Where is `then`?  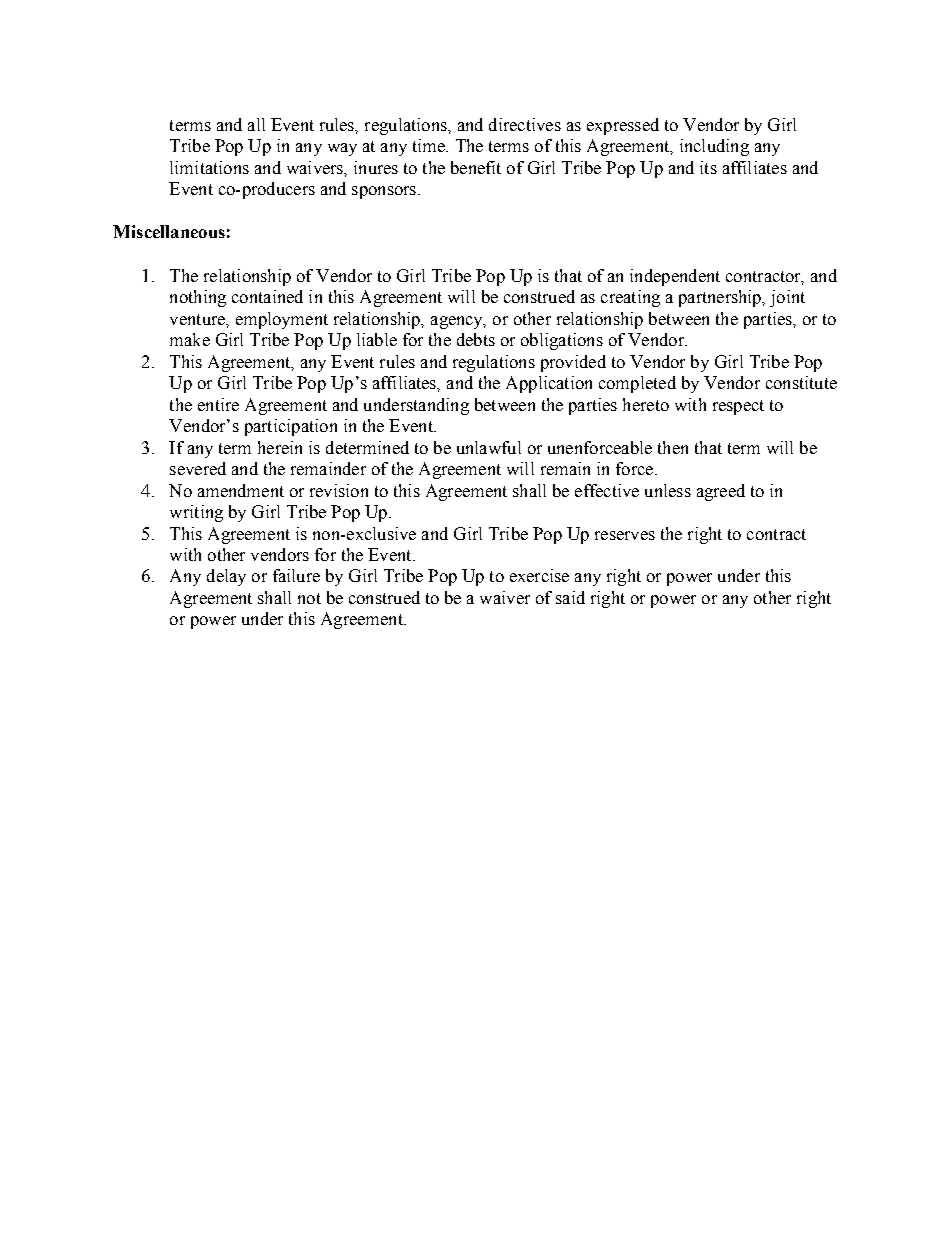
then is located at coordinates (673, 447).
